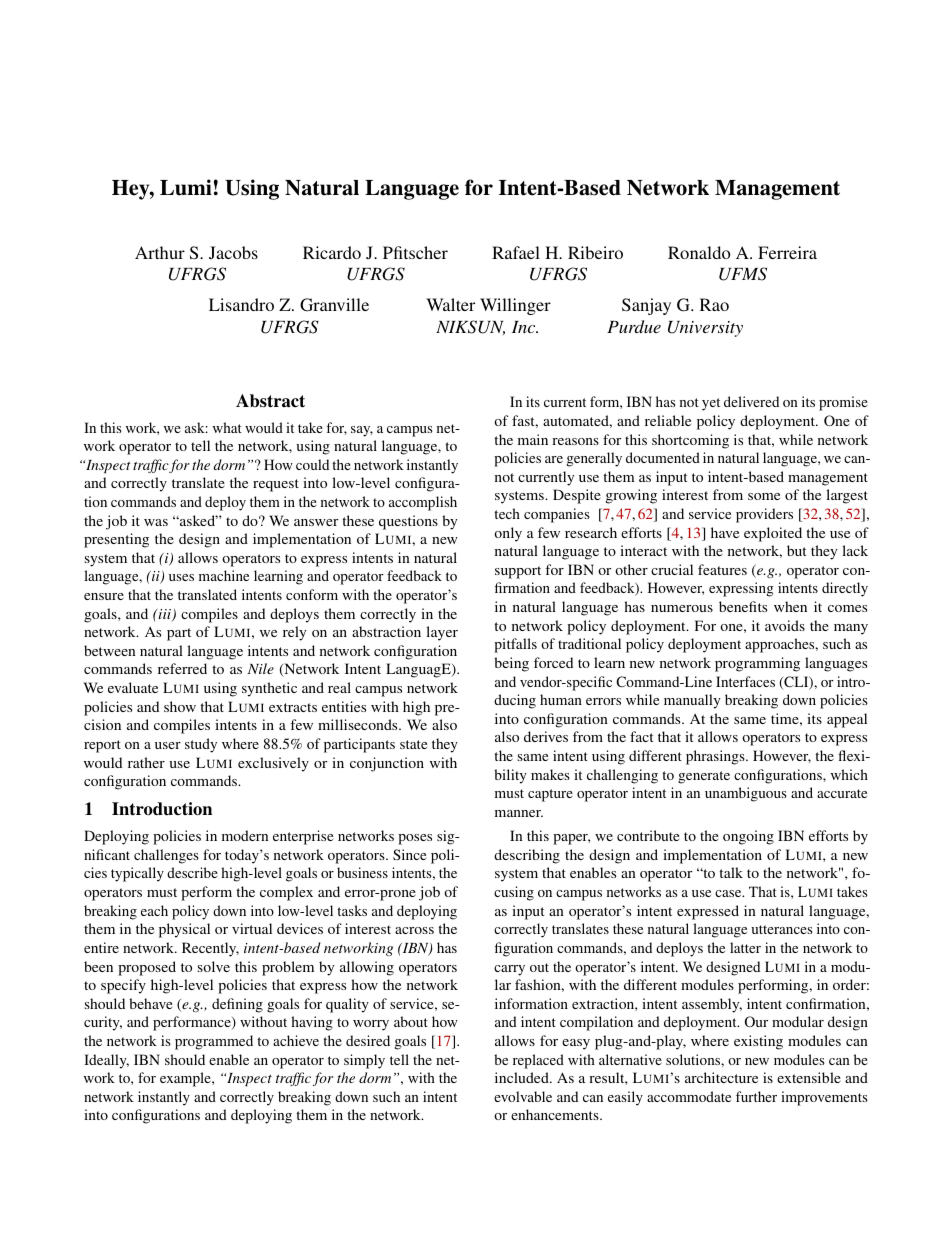 The image size is (952, 1233). What do you see at coordinates (214, 1042) in the document?
I see `programmed` at bounding box center [214, 1042].
